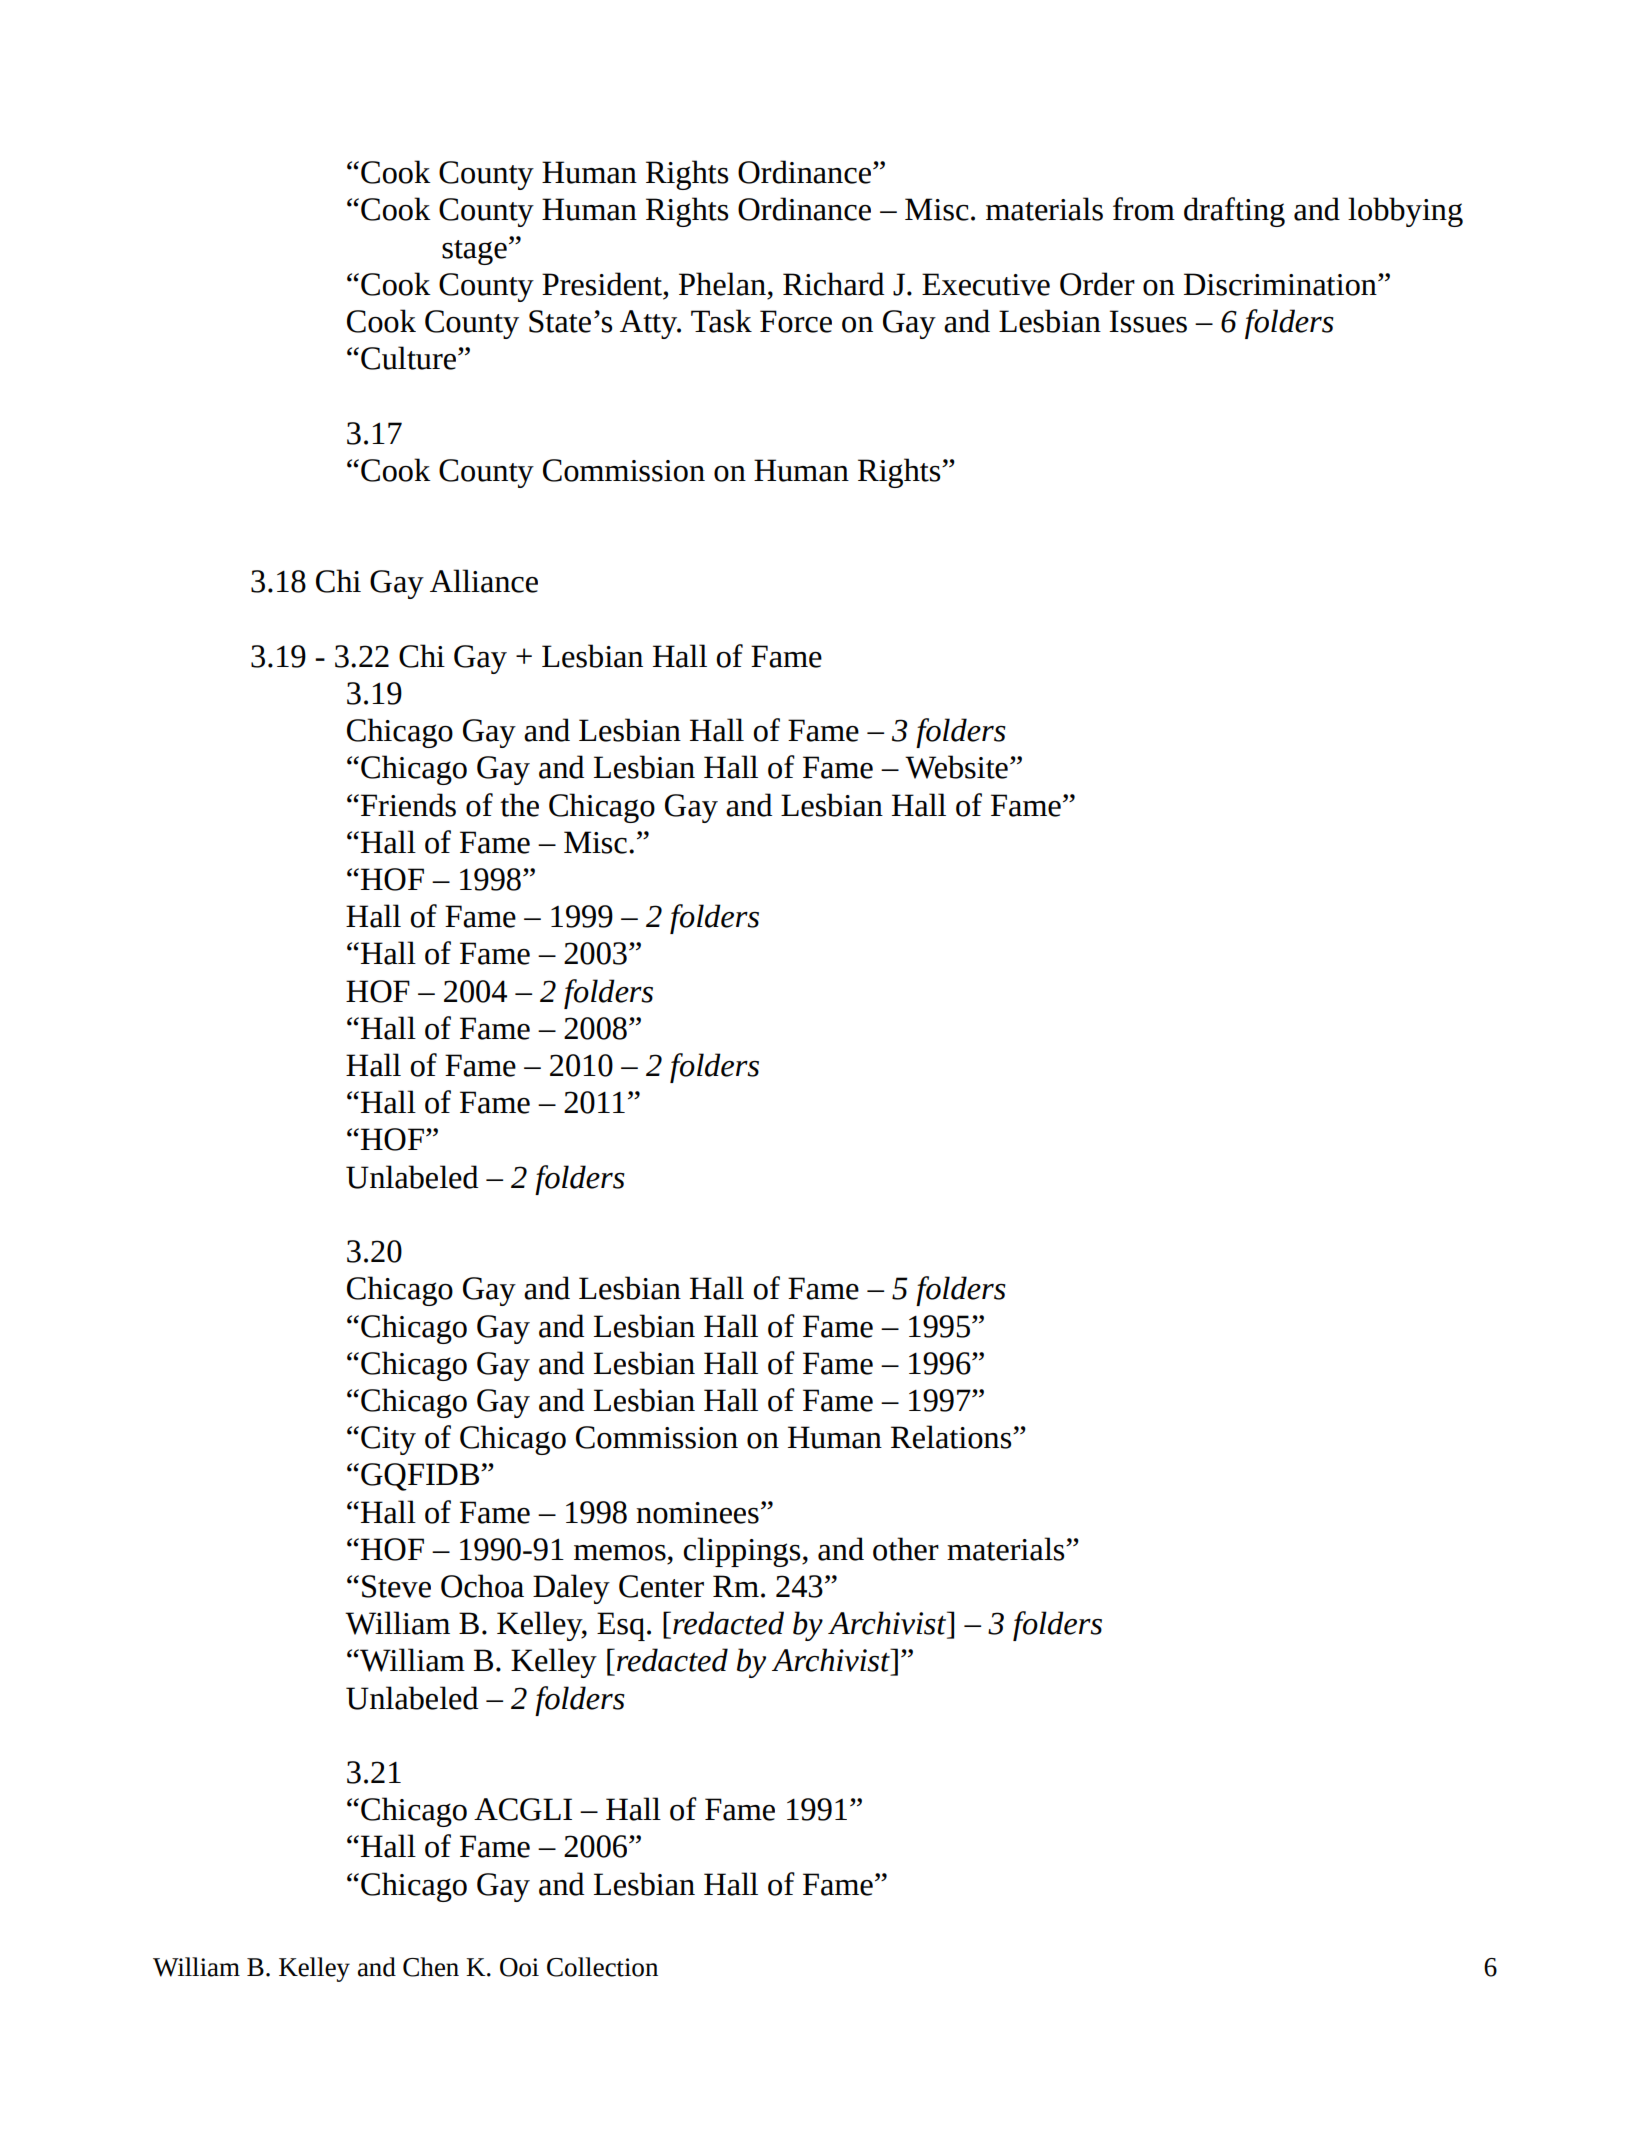 This document has height=2135, width=1650. What do you see at coordinates (484, 581) in the document?
I see `Alliance` at bounding box center [484, 581].
